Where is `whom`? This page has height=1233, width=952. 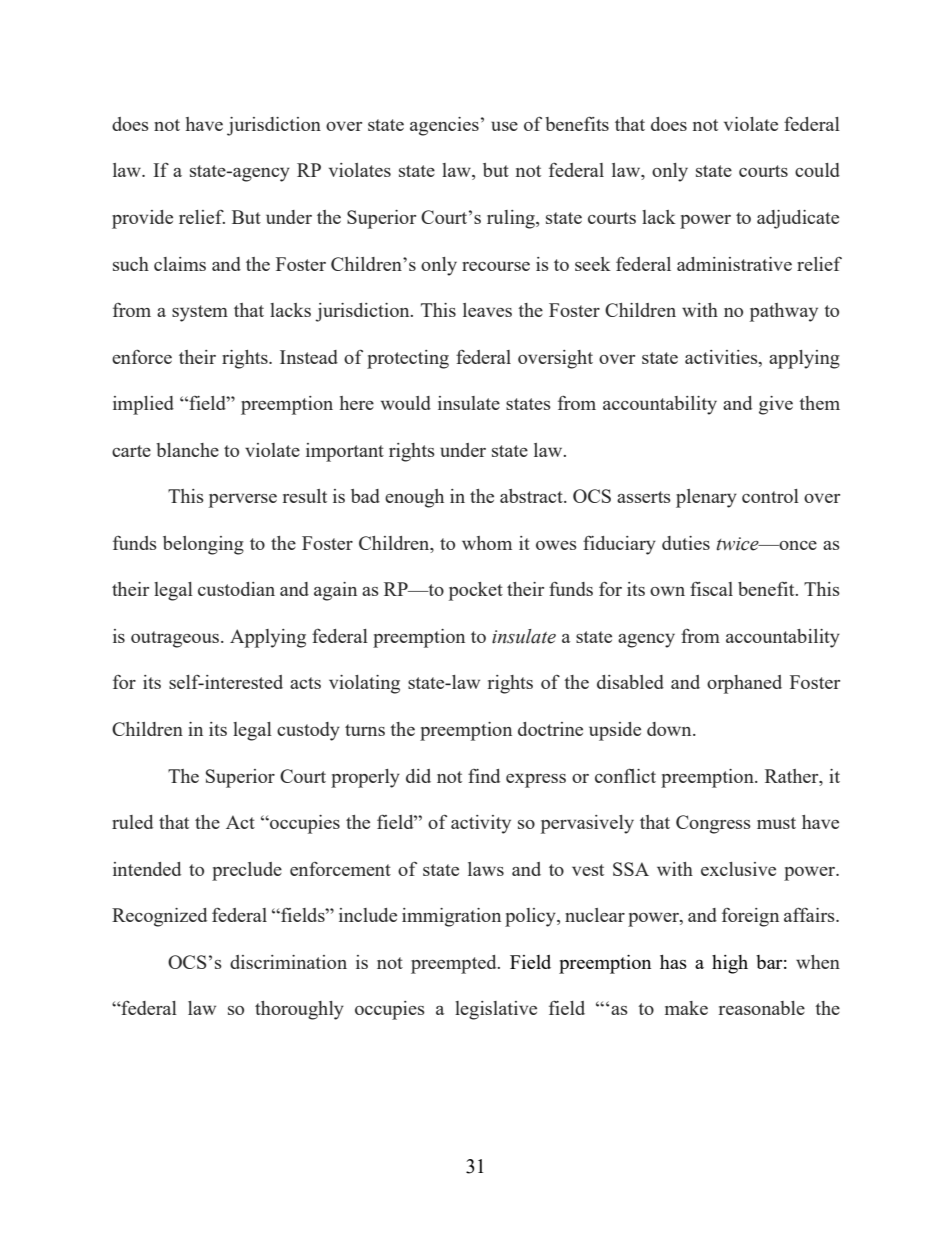
whom is located at coordinates (487, 543).
